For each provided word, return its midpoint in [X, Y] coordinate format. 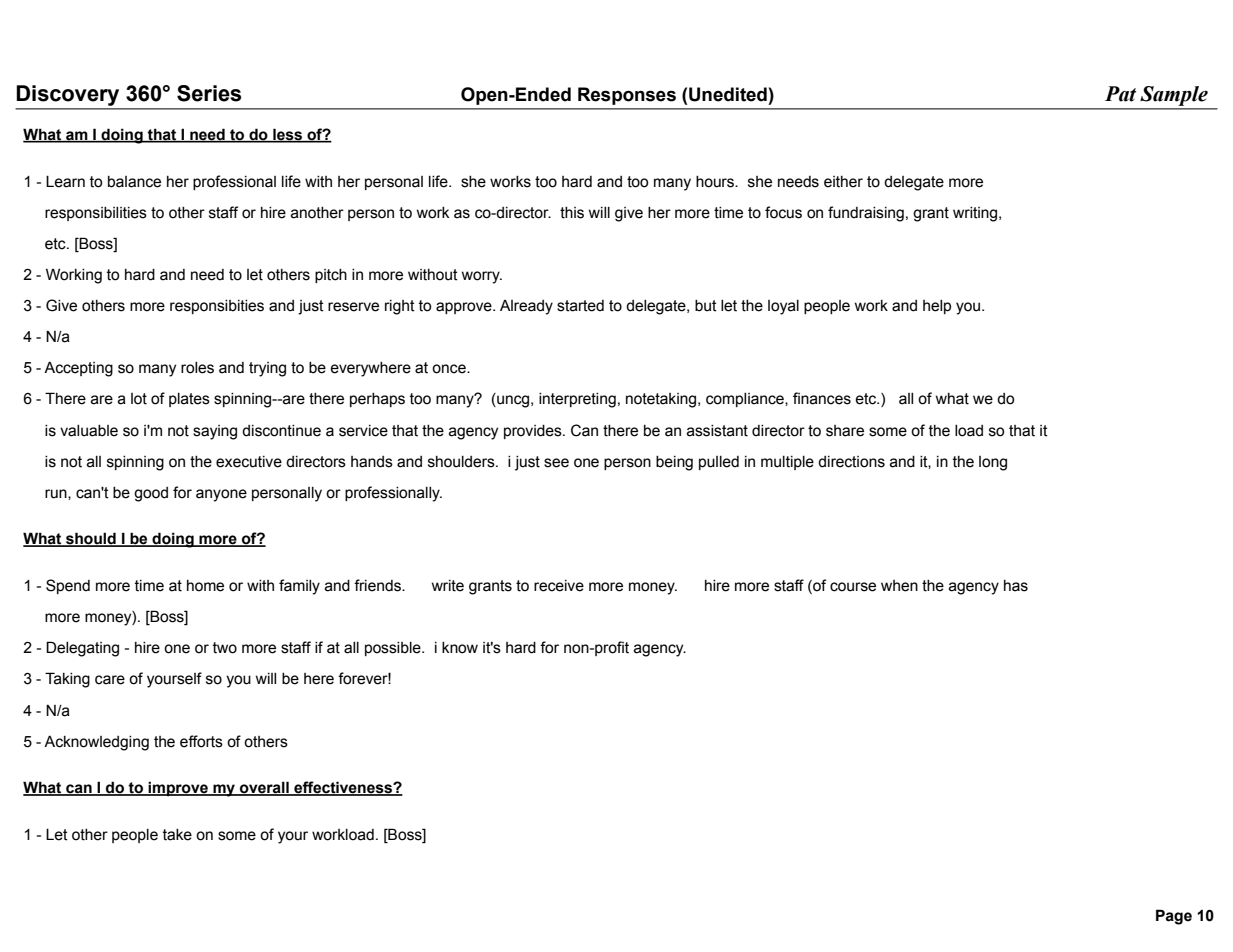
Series [209, 93]
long [993, 463]
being [674, 463]
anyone [221, 495]
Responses [627, 96]
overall [264, 788]
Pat [1120, 94]
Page [1174, 917]
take [177, 835]
